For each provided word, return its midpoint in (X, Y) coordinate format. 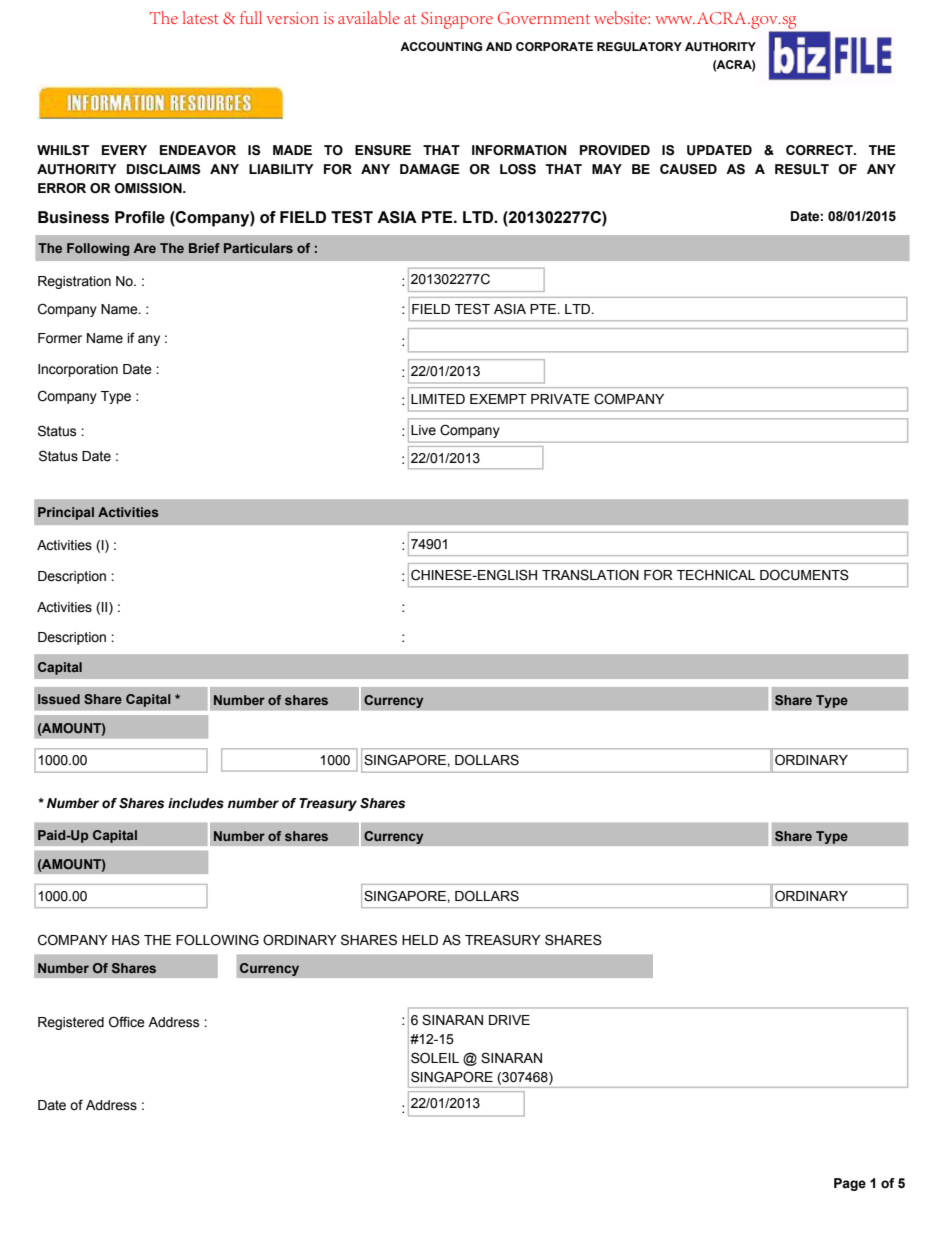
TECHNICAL (716, 575)
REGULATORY (639, 47)
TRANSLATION (590, 575)
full (251, 17)
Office (127, 1022)
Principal (66, 513)
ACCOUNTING (441, 47)
